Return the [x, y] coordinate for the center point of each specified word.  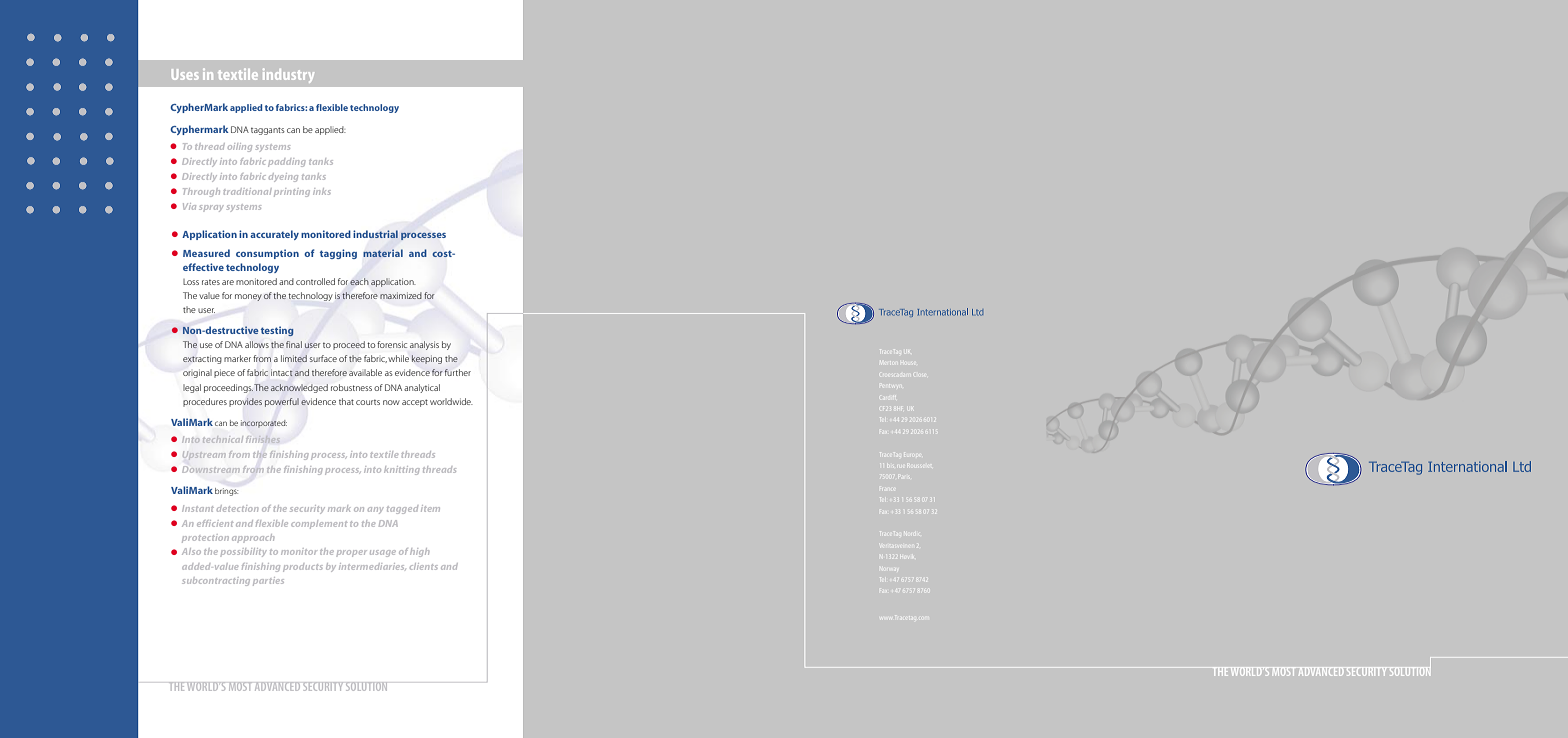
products [303, 567]
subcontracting [216, 581]
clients [424, 566]
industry [288, 75]
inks [322, 191]
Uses [185, 74]
